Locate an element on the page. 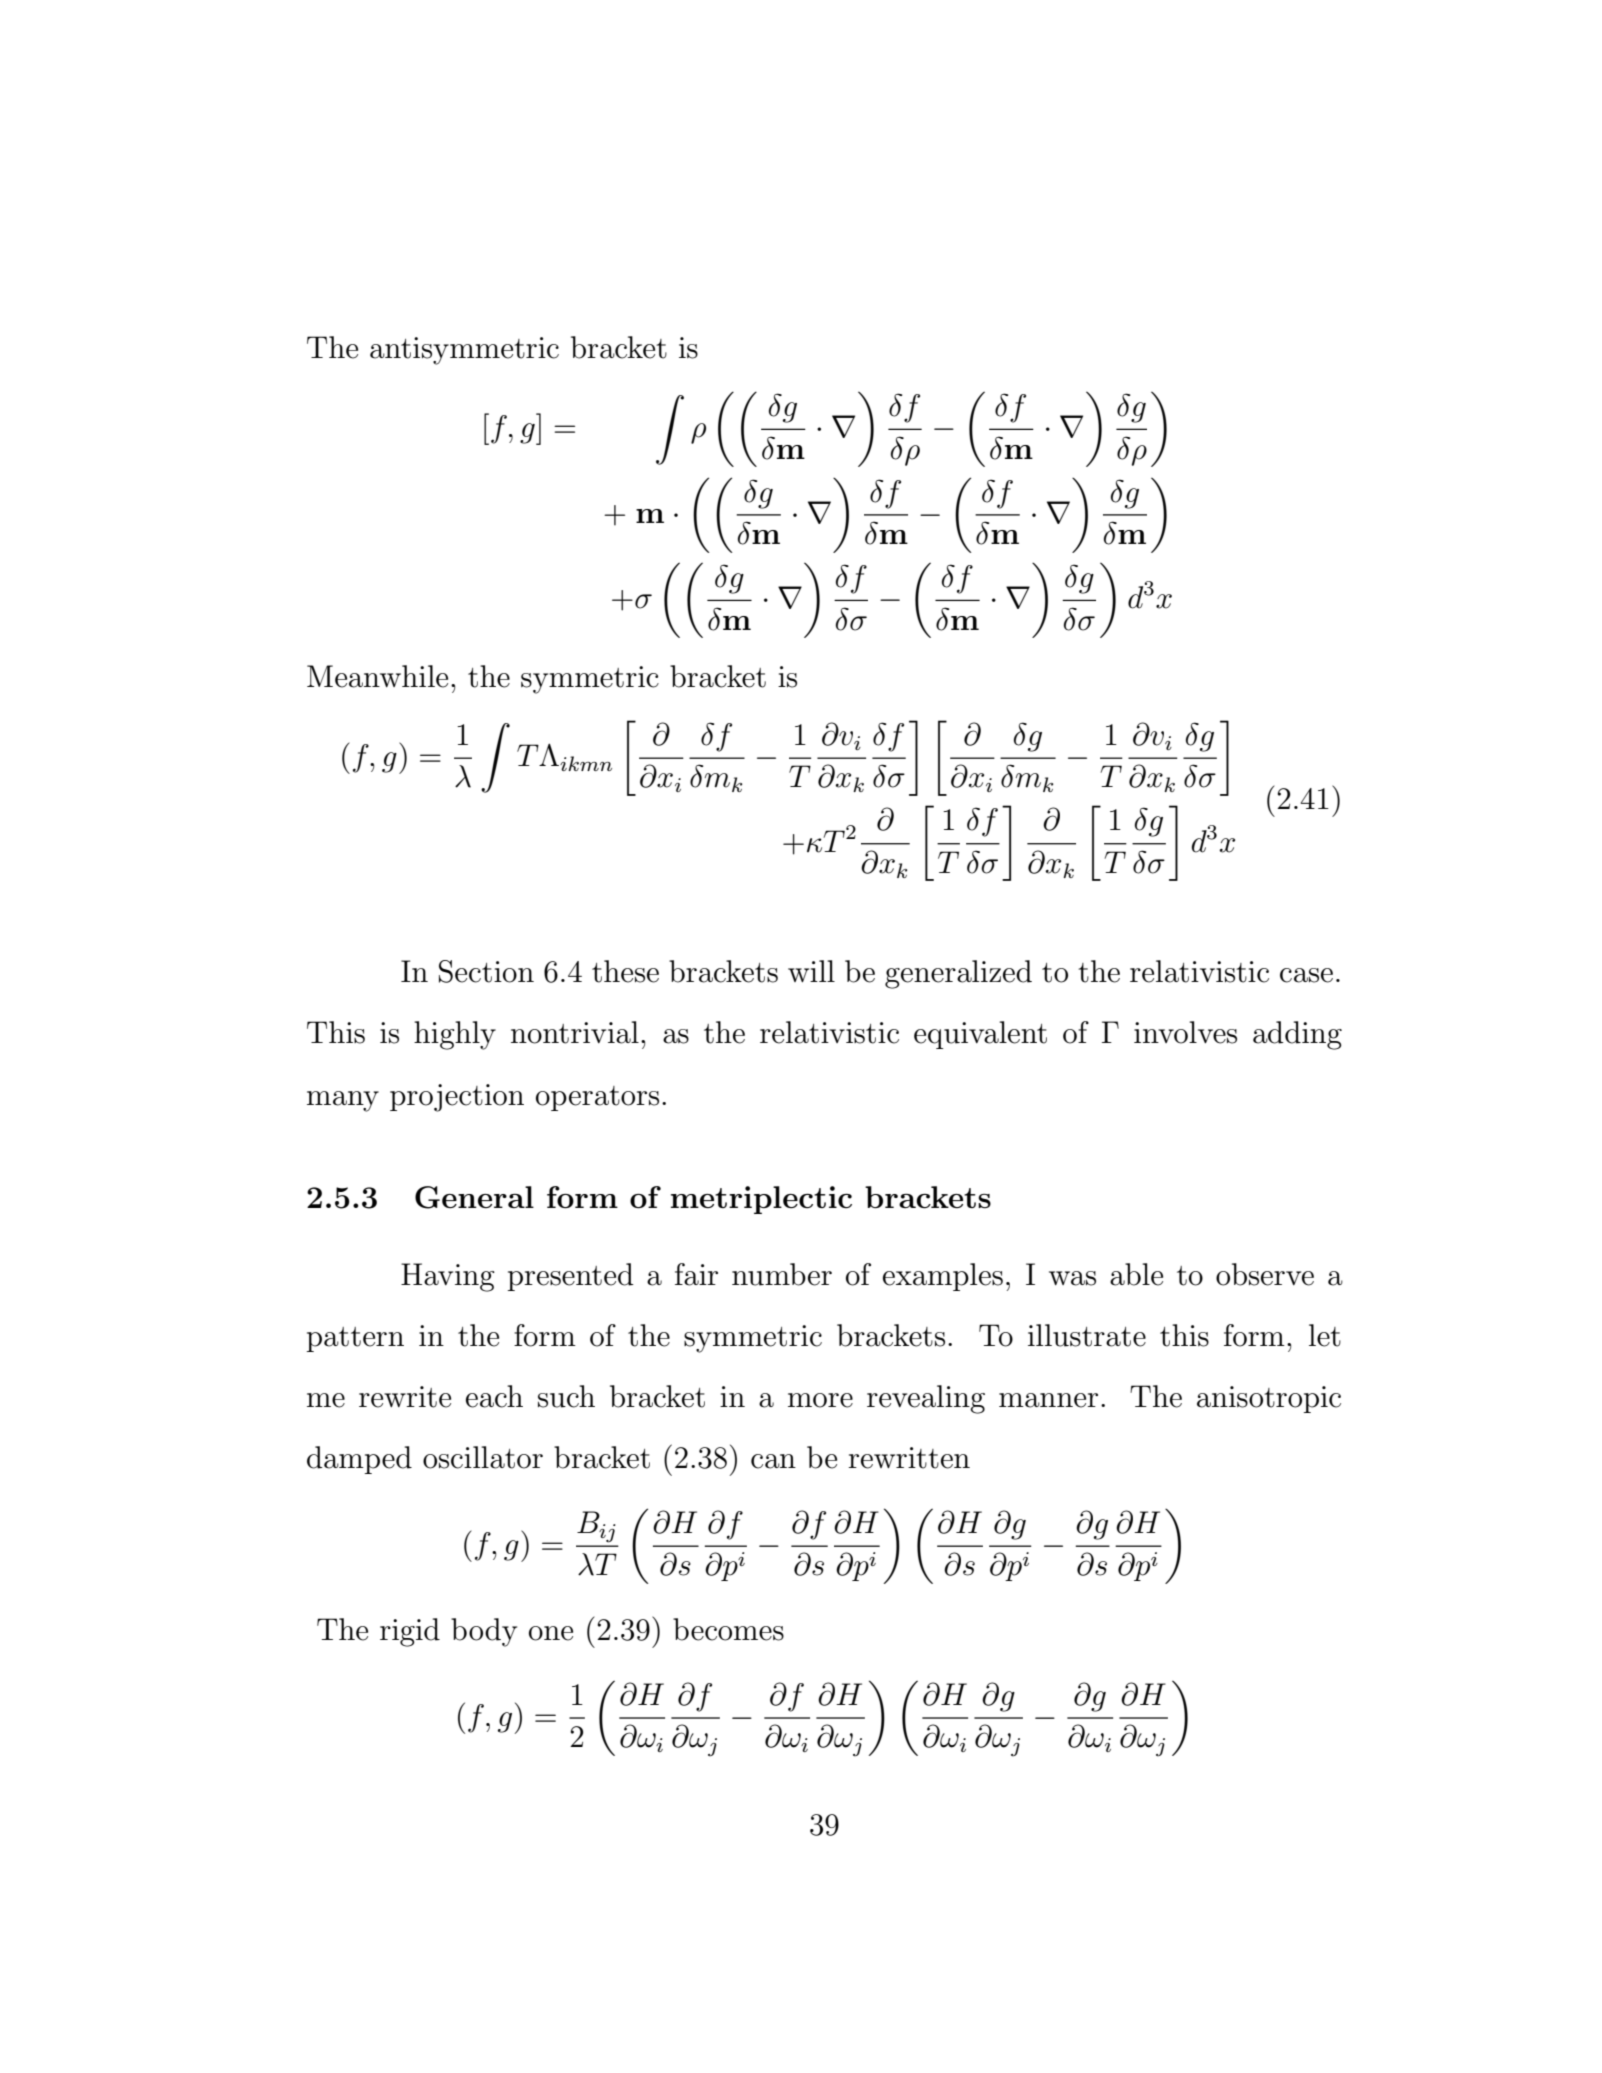 This page has width=1602, height=2073. rewritten is located at coordinates (909, 1458).
